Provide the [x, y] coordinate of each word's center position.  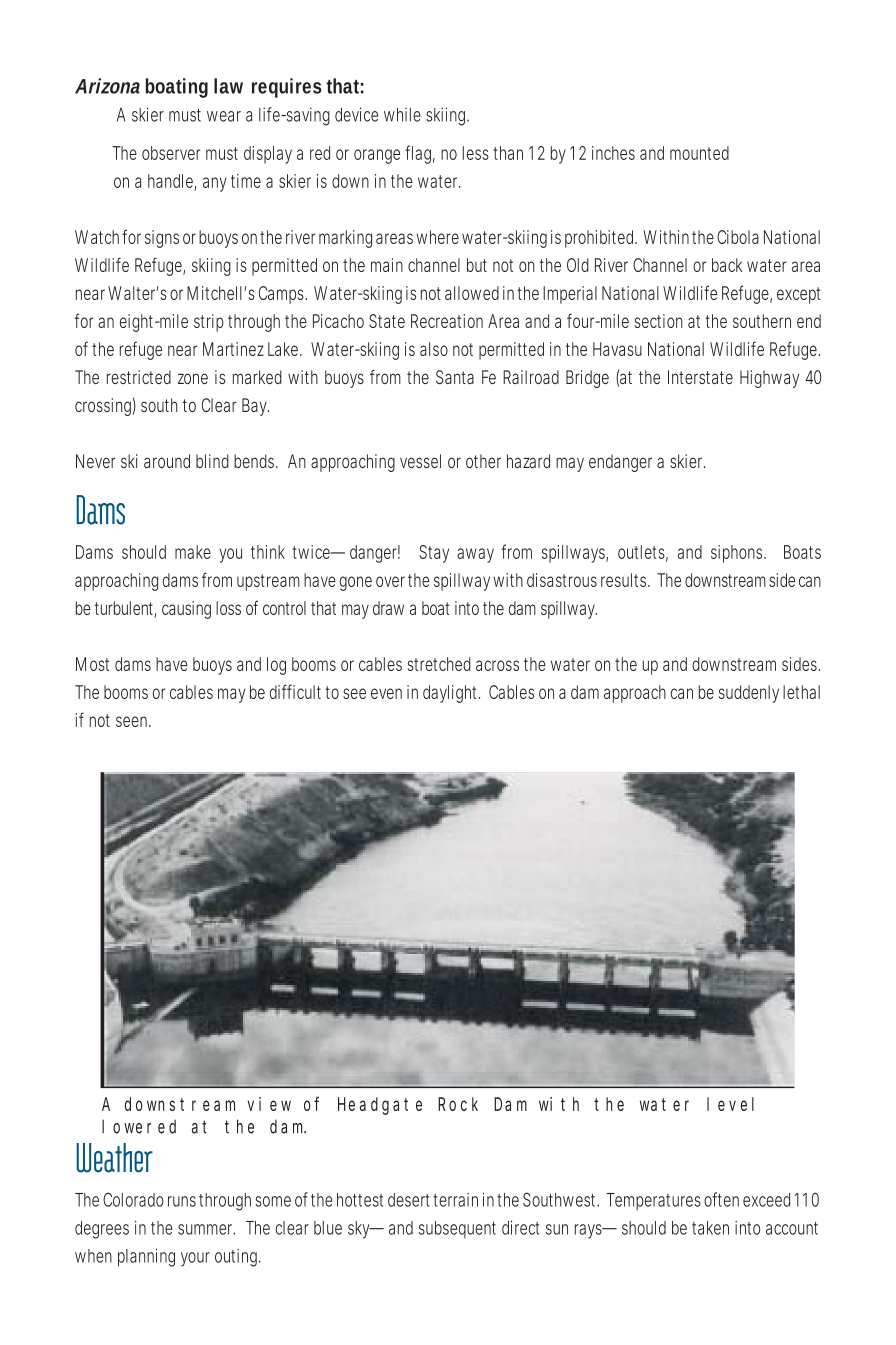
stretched [439, 664]
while [402, 115]
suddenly [749, 694]
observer [171, 153]
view [269, 1104]
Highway [769, 379]
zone [193, 378]
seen [133, 721]
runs [184, 1201]
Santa [455, 377]
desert [411, 1200]
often [721, 1199]
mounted [699, 153]
